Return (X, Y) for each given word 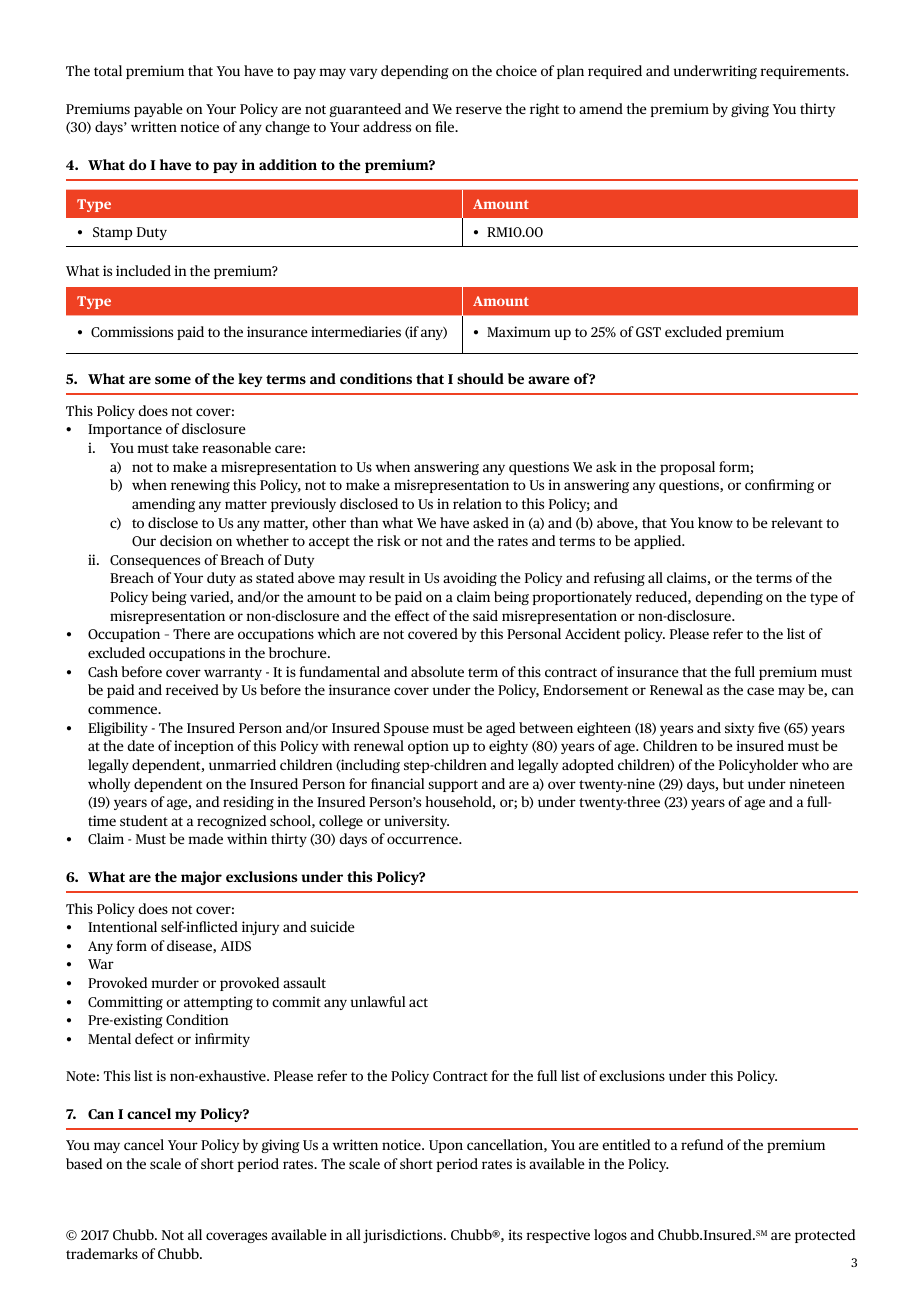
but (733, 783)
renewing (200, 486)
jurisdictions (404, 1236)
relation (477, 503)
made (205, 838)
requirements (804, 72)
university (416, 822)
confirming (779, 486)
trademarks (102, 1253)
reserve (479, 110)
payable (158, 110)
